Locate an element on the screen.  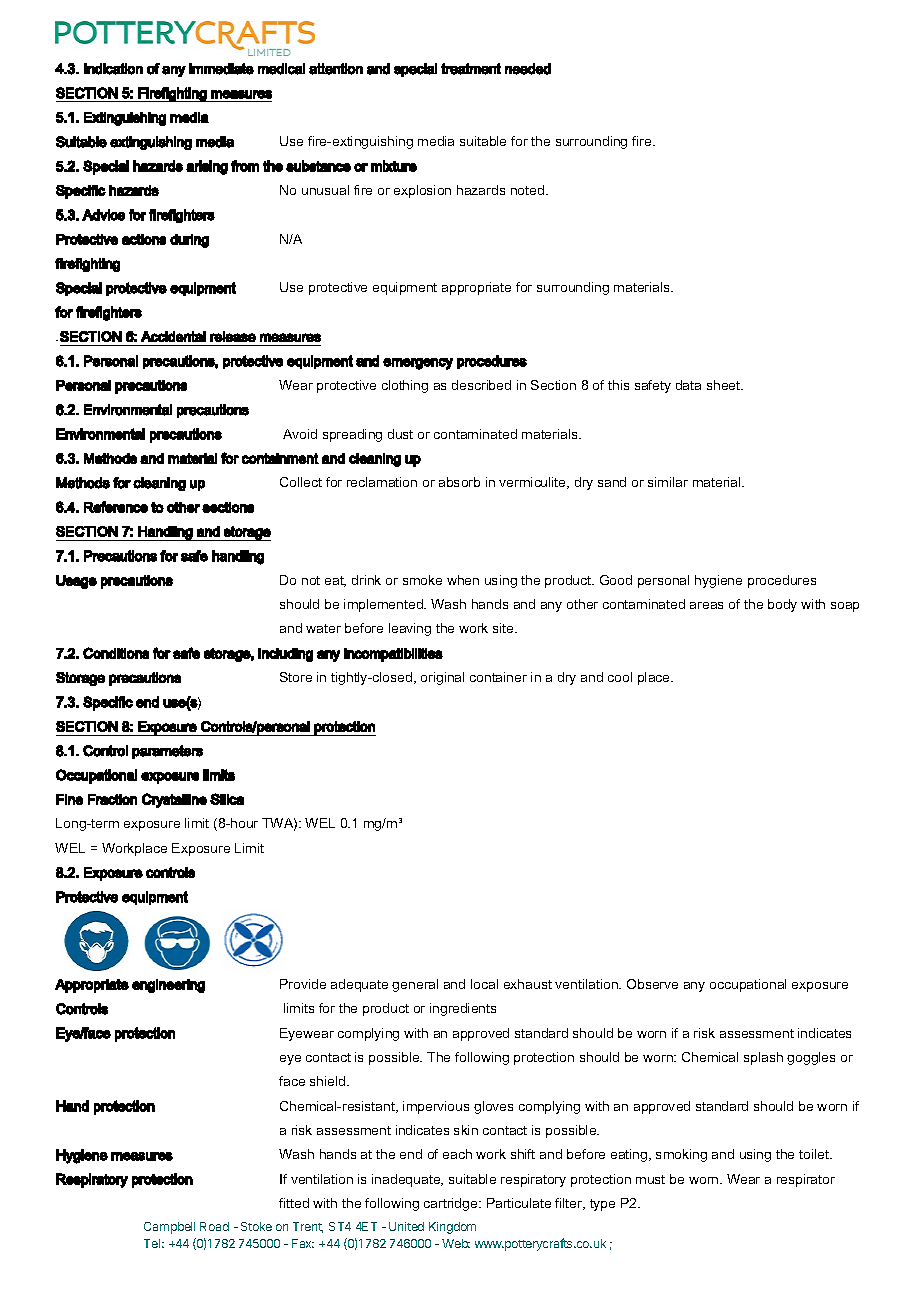
sheet is located at coordinates (725, 385).
